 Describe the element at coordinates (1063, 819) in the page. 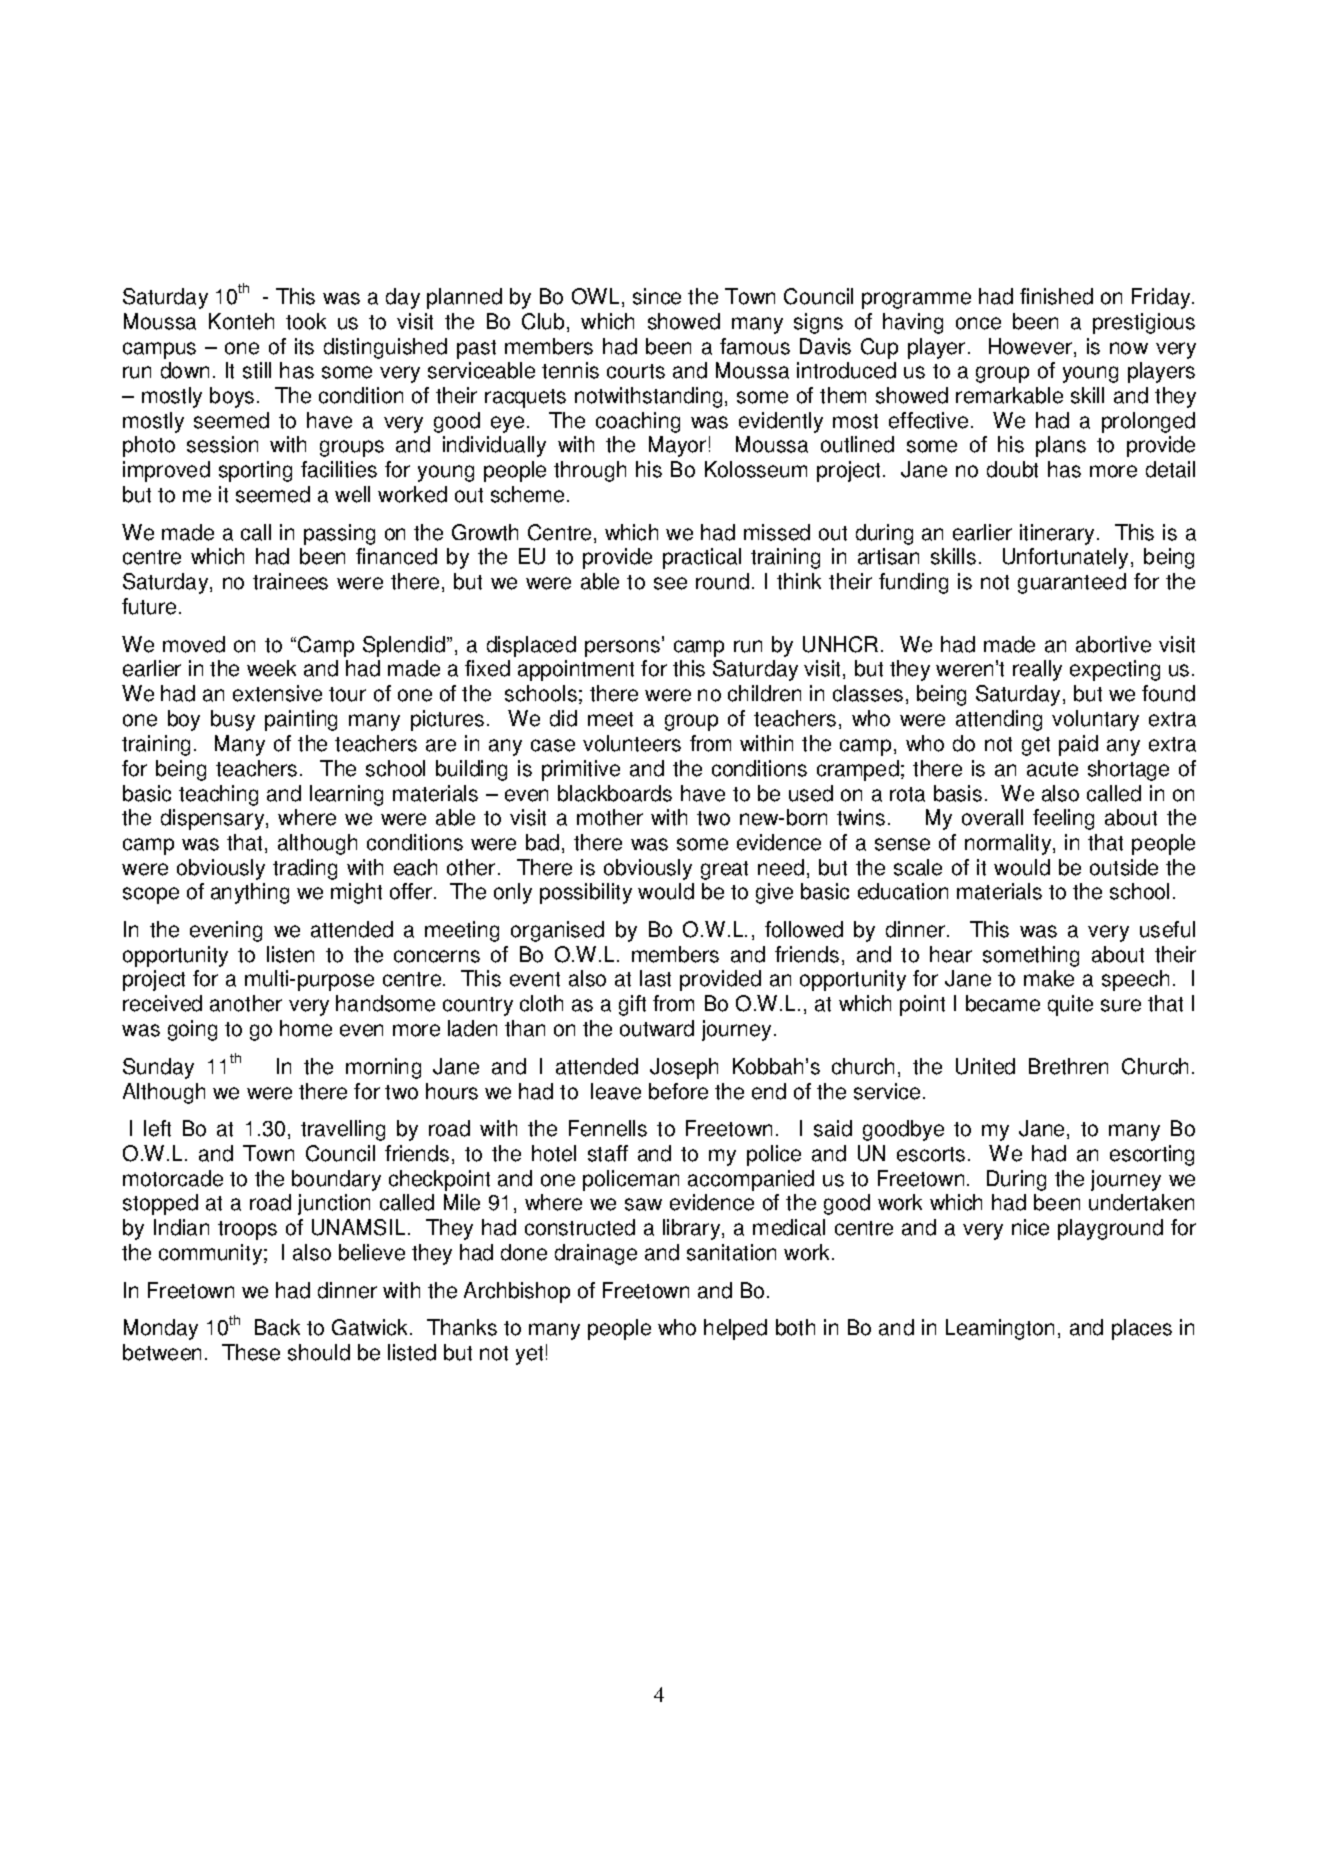

I see `feeling` at that location.
